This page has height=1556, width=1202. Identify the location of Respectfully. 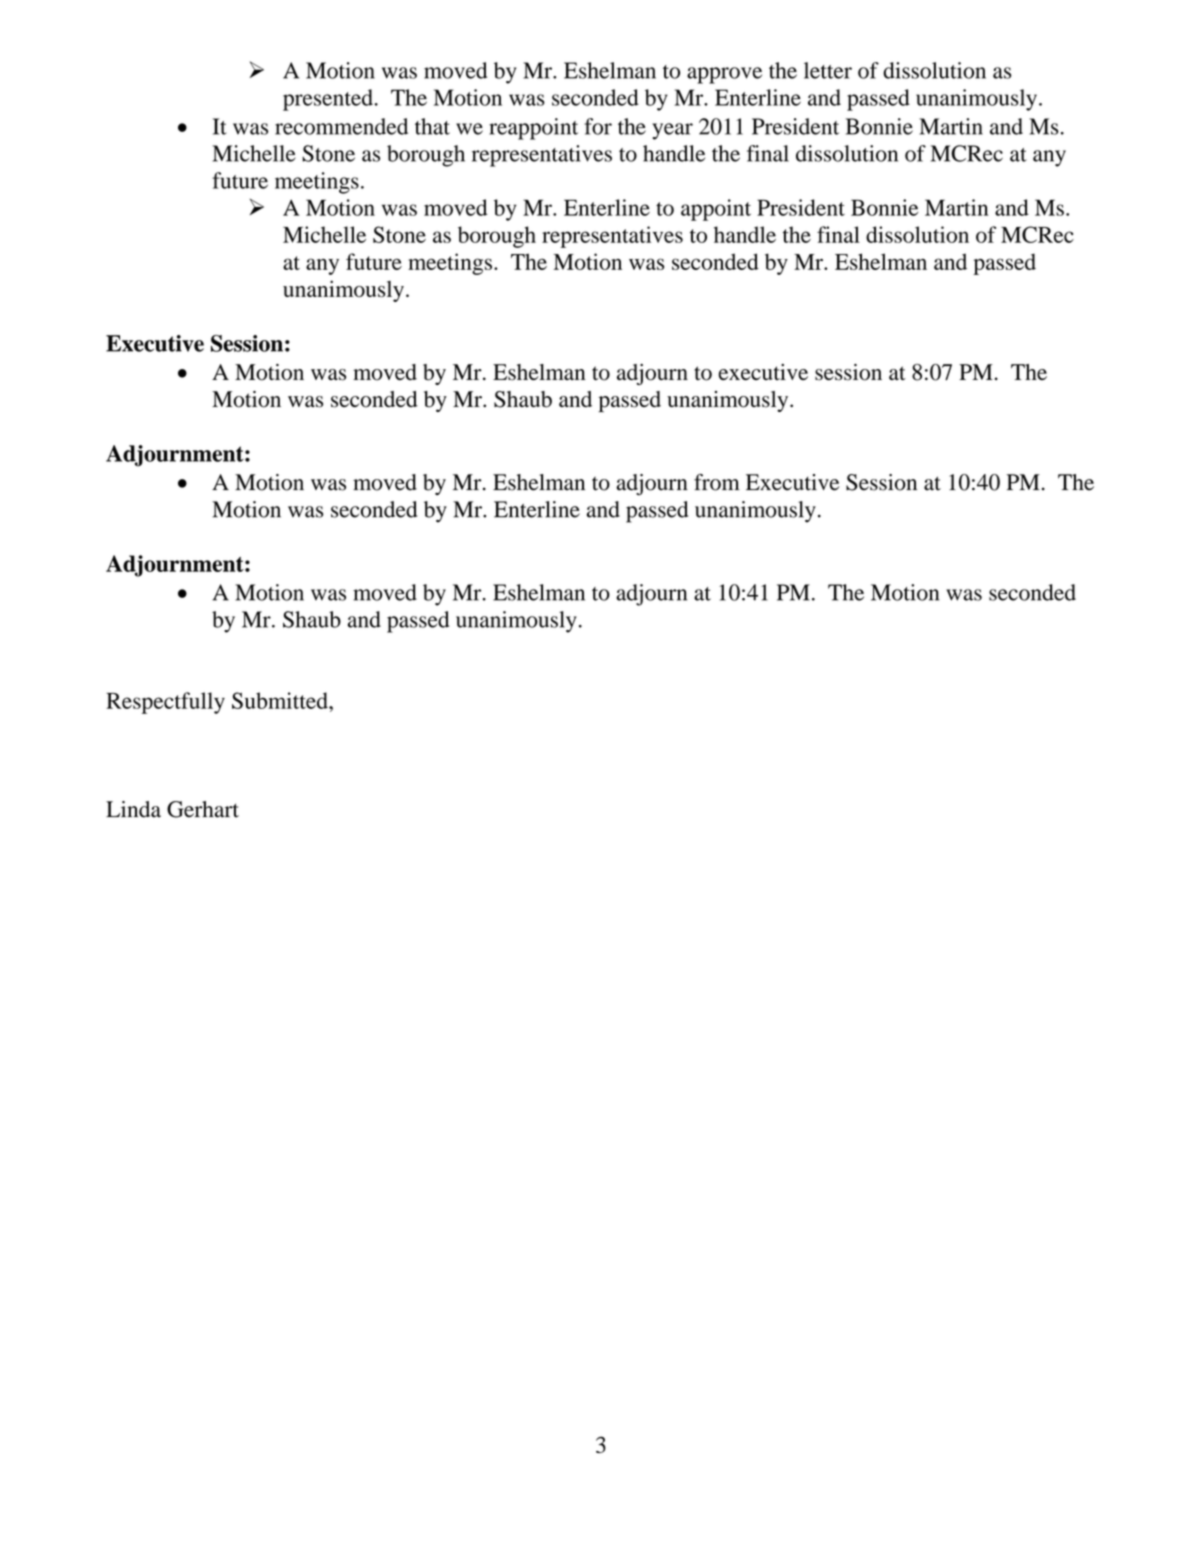
(165, 703).
